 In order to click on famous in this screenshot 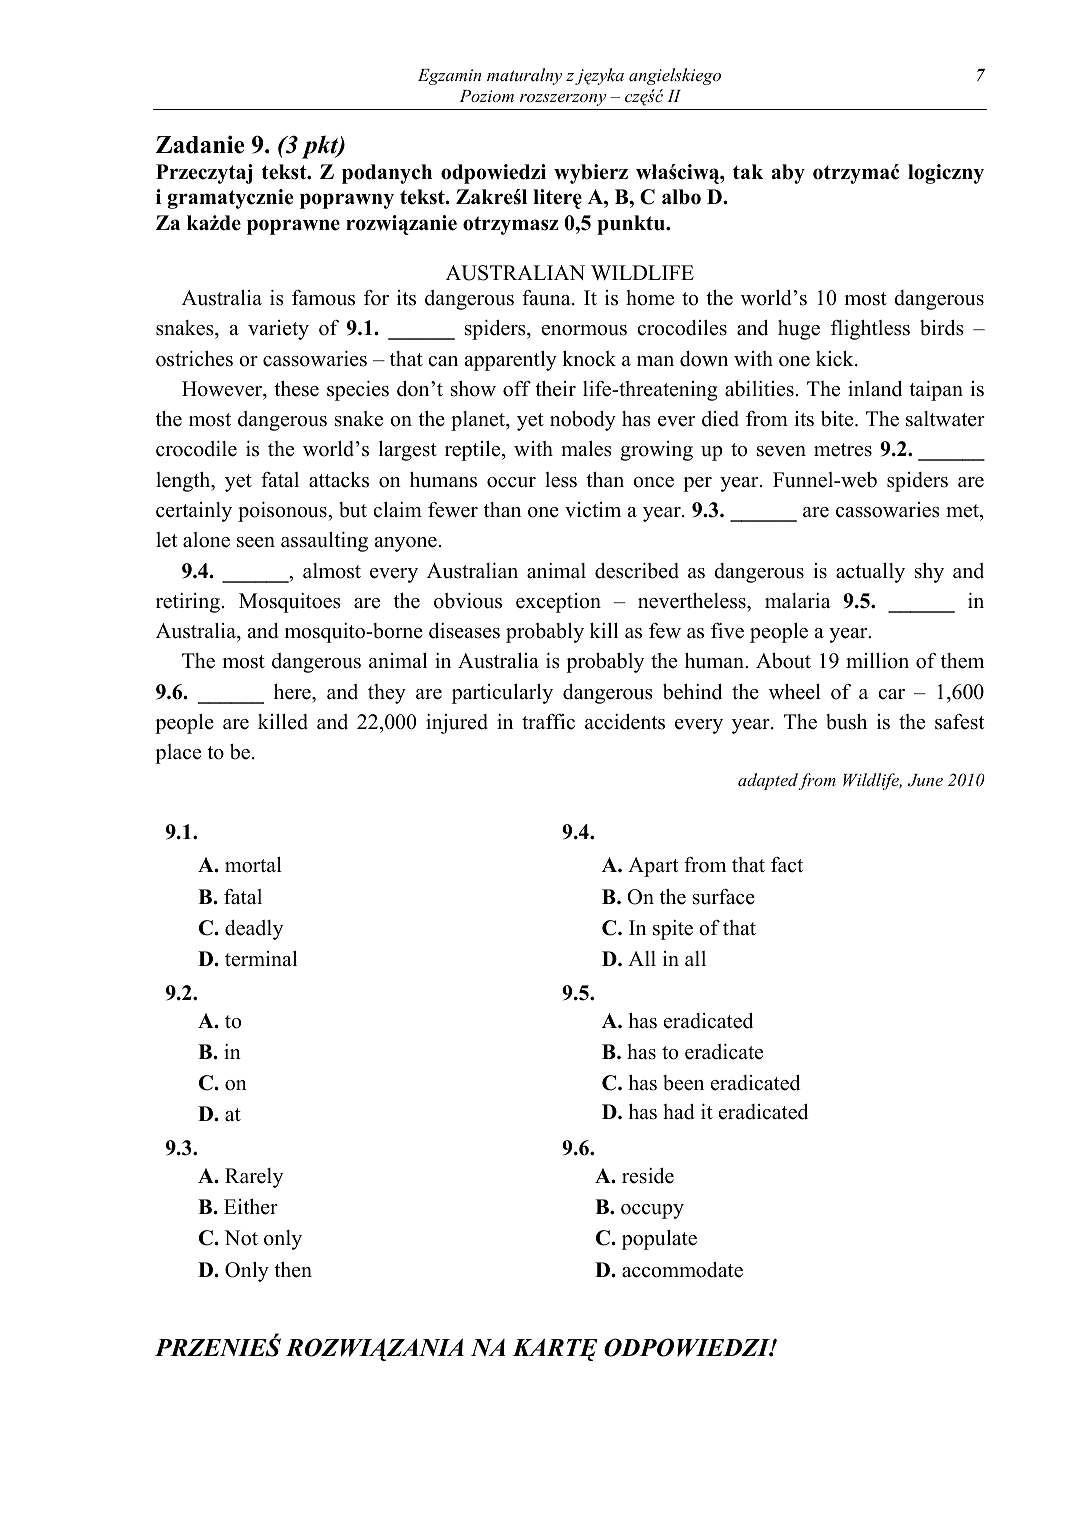, I will do `click(323, 298)`.
